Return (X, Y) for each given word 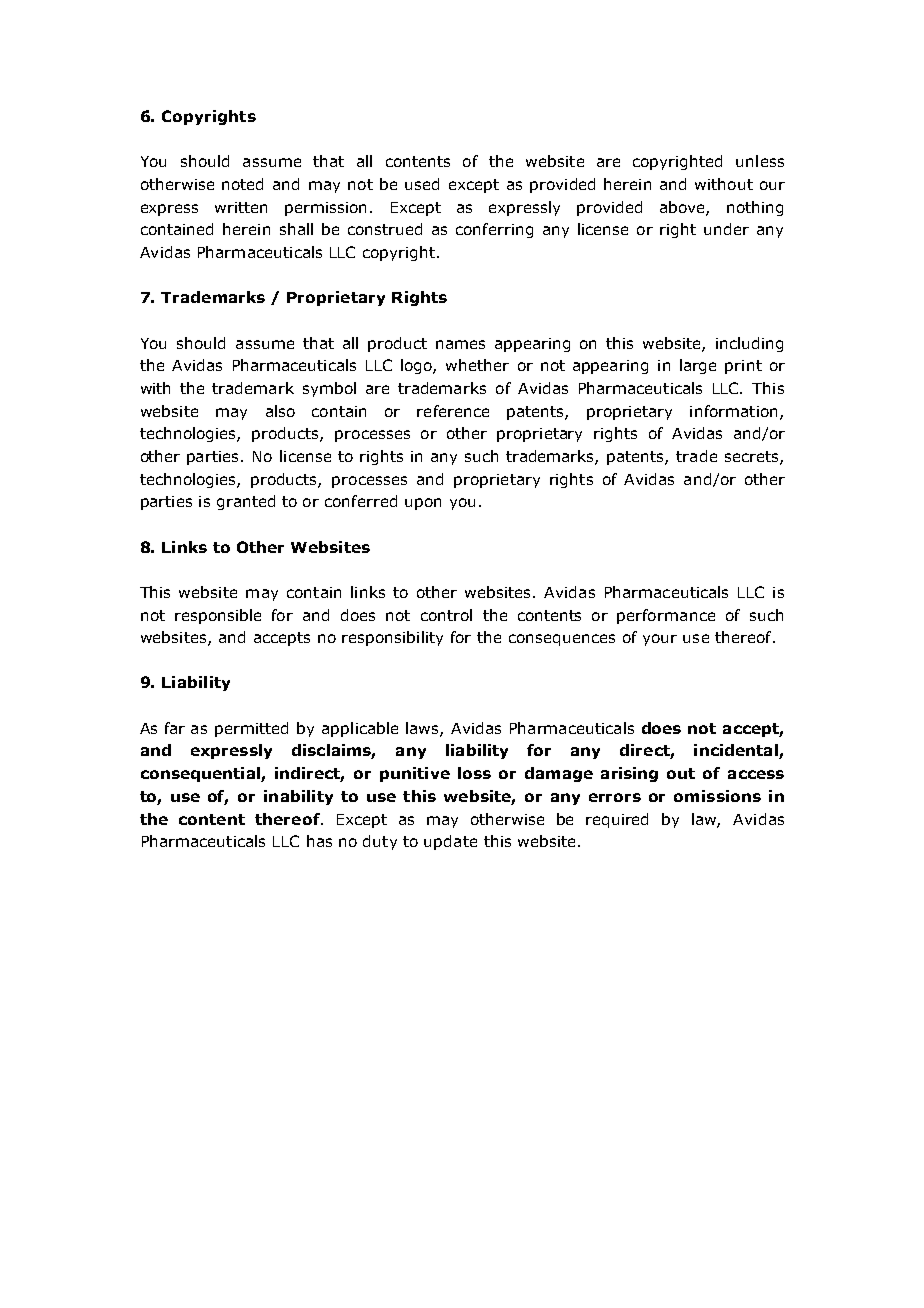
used (422, 184)
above (683, 208)
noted (242, 184)
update (450, 842)
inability (298, 797)
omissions (717, 796)
